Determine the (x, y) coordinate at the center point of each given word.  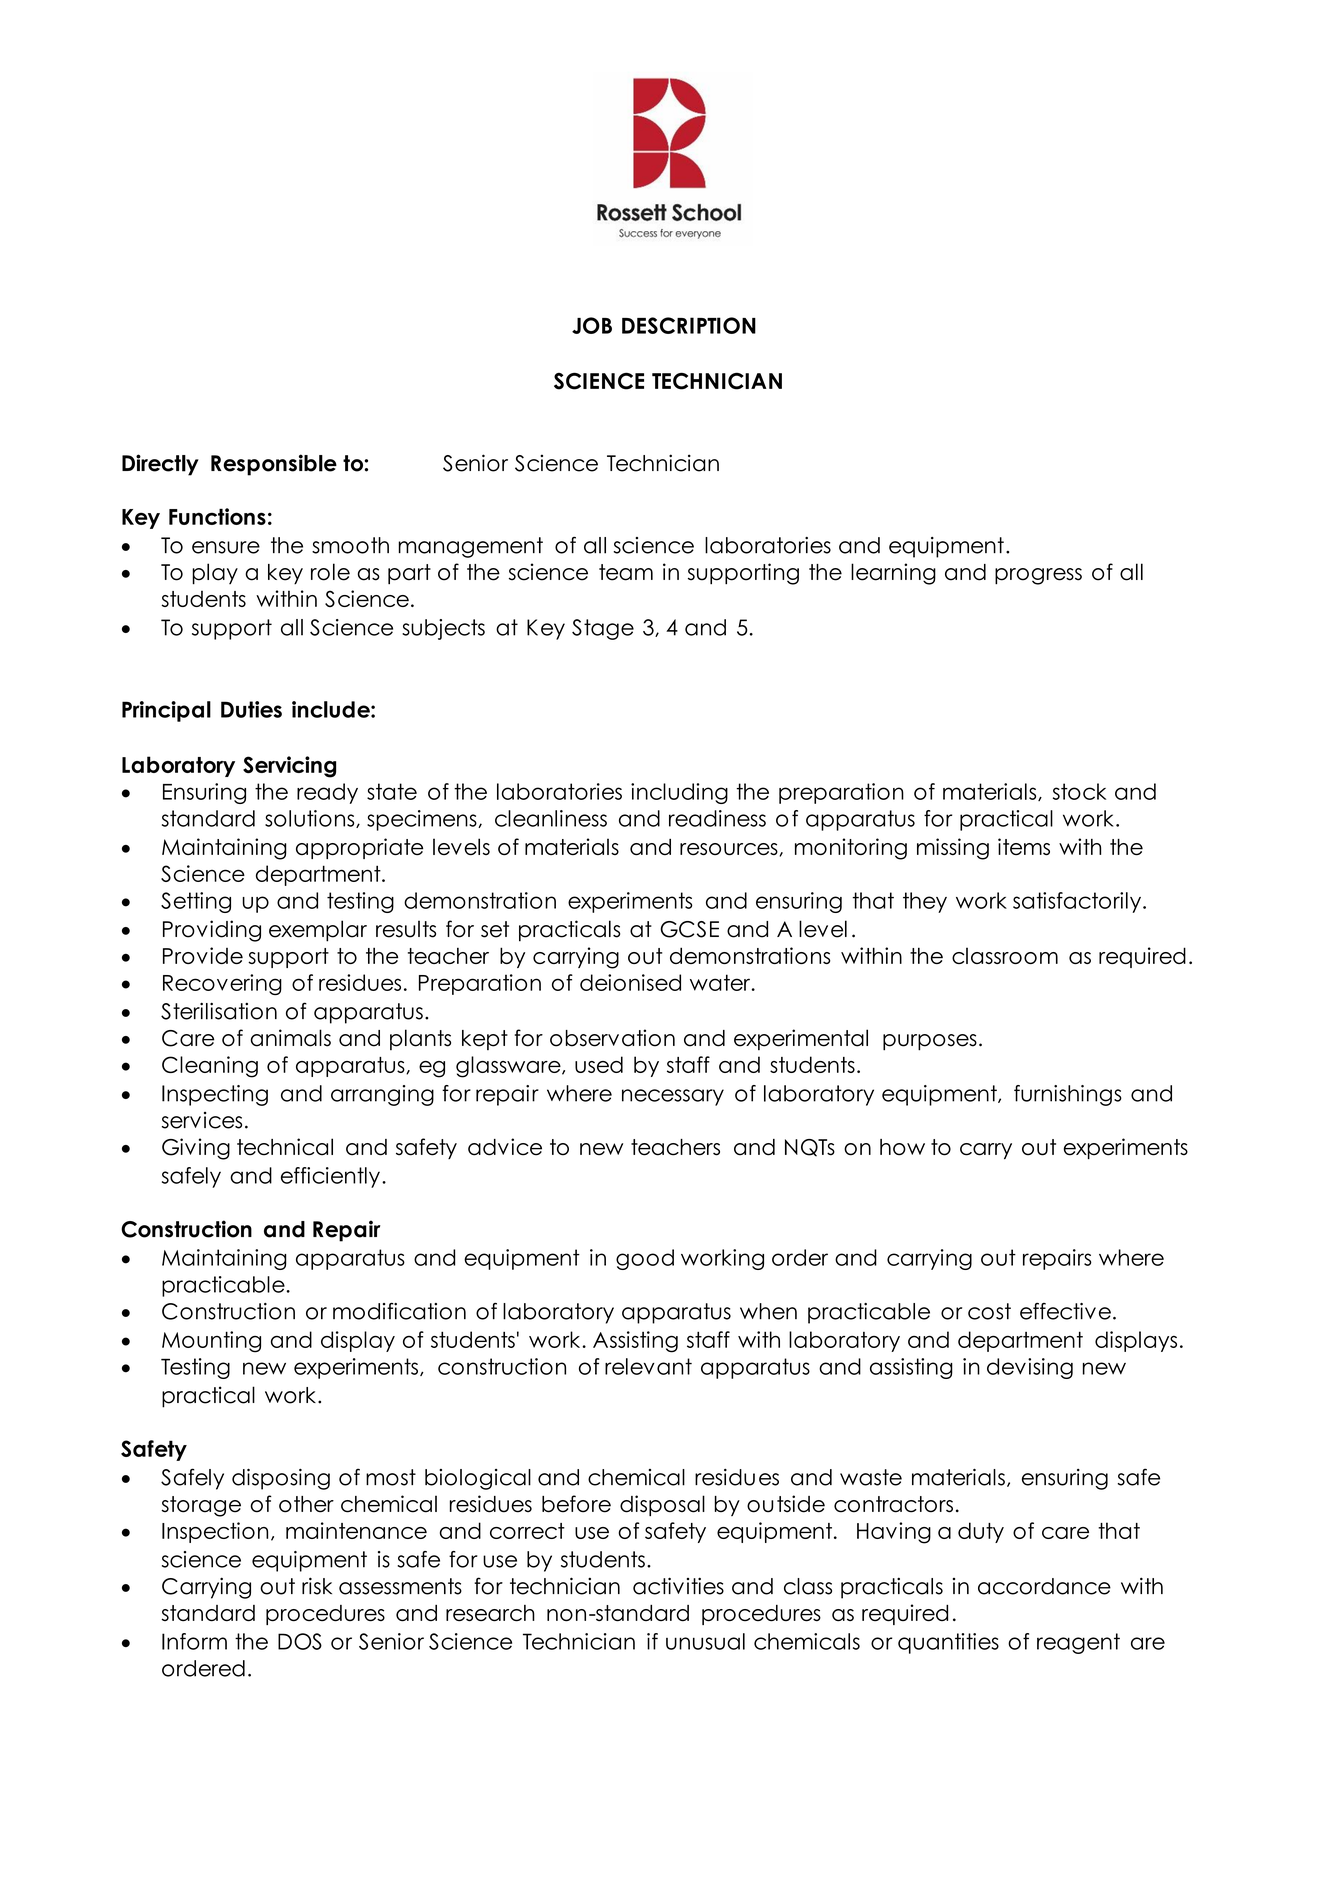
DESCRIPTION (689, 325)
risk (317, 1586)
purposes (930, 1042)
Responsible (274, 465)
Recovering (222, 984)
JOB (592, 325)
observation (612, 1038)
